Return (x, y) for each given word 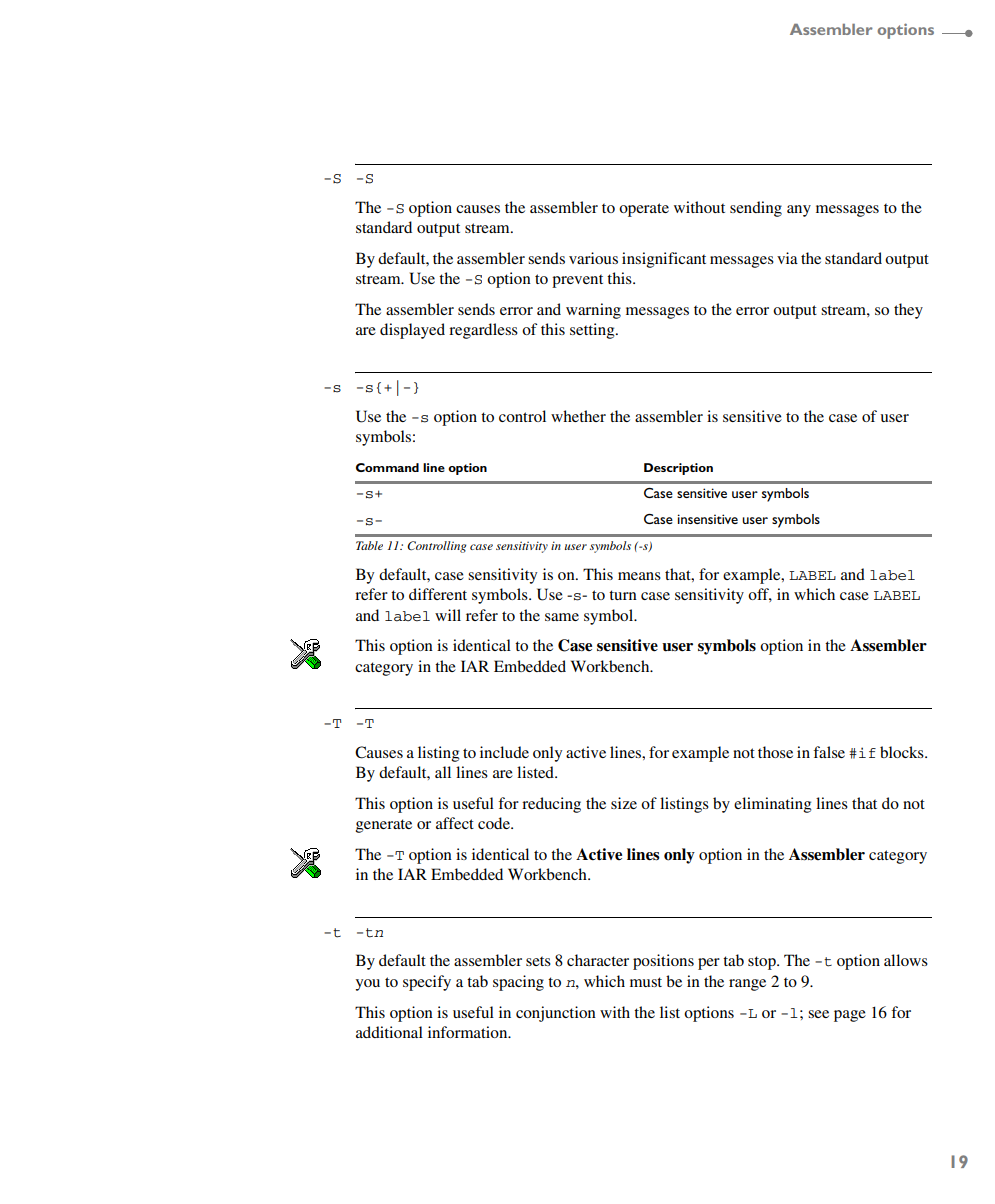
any (799, 211)
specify (427, 983)
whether (578, 416)
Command (387, 467)
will (448, 615)
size (624, 803)
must (646, 982)
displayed (412, 331)
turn (623, 595)
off (760, 595)
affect (455, 823)
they (908, 311)
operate (644, 210)
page (850, 1016)
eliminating (772, 805)
